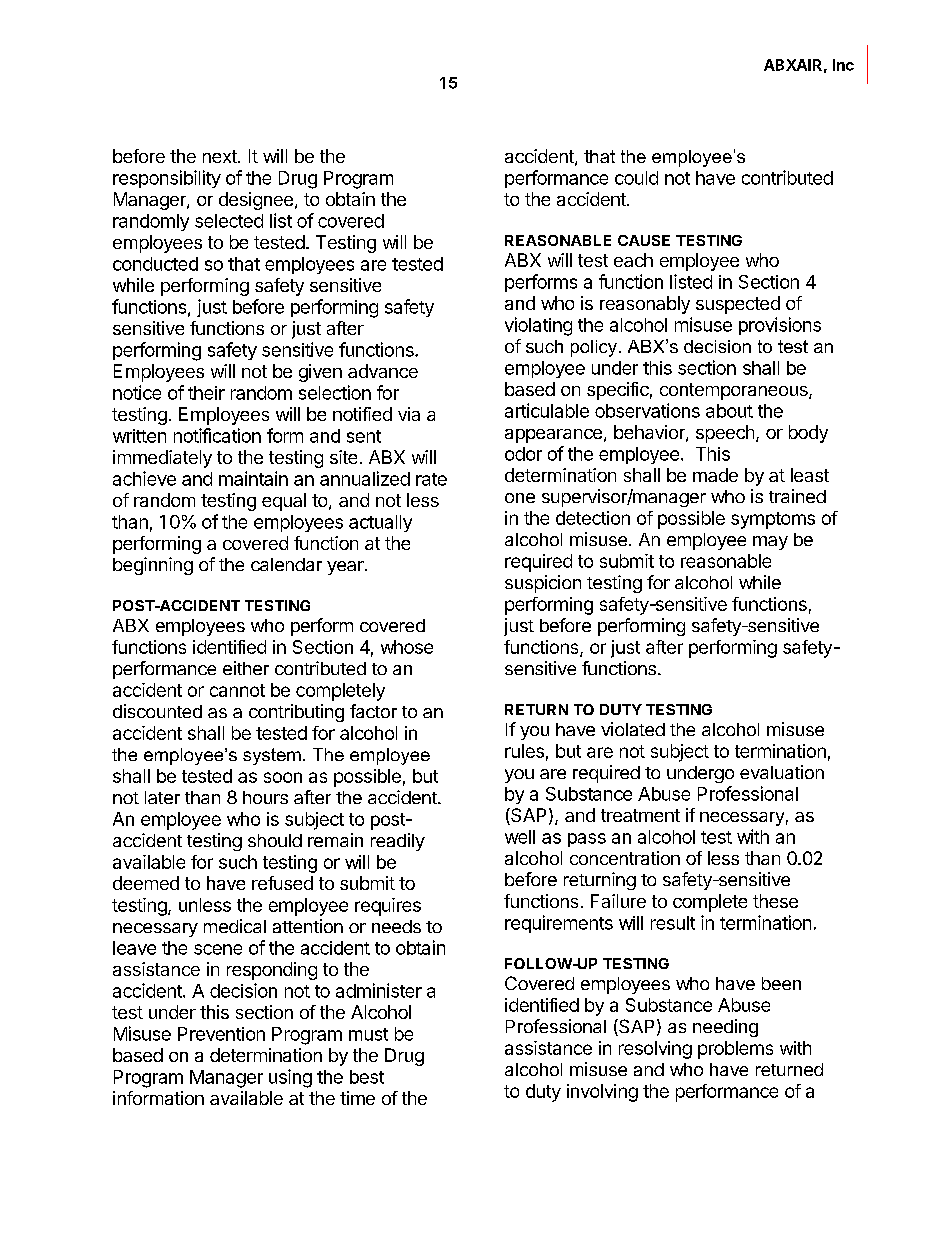  I want to click on could, so click(636, 178).
